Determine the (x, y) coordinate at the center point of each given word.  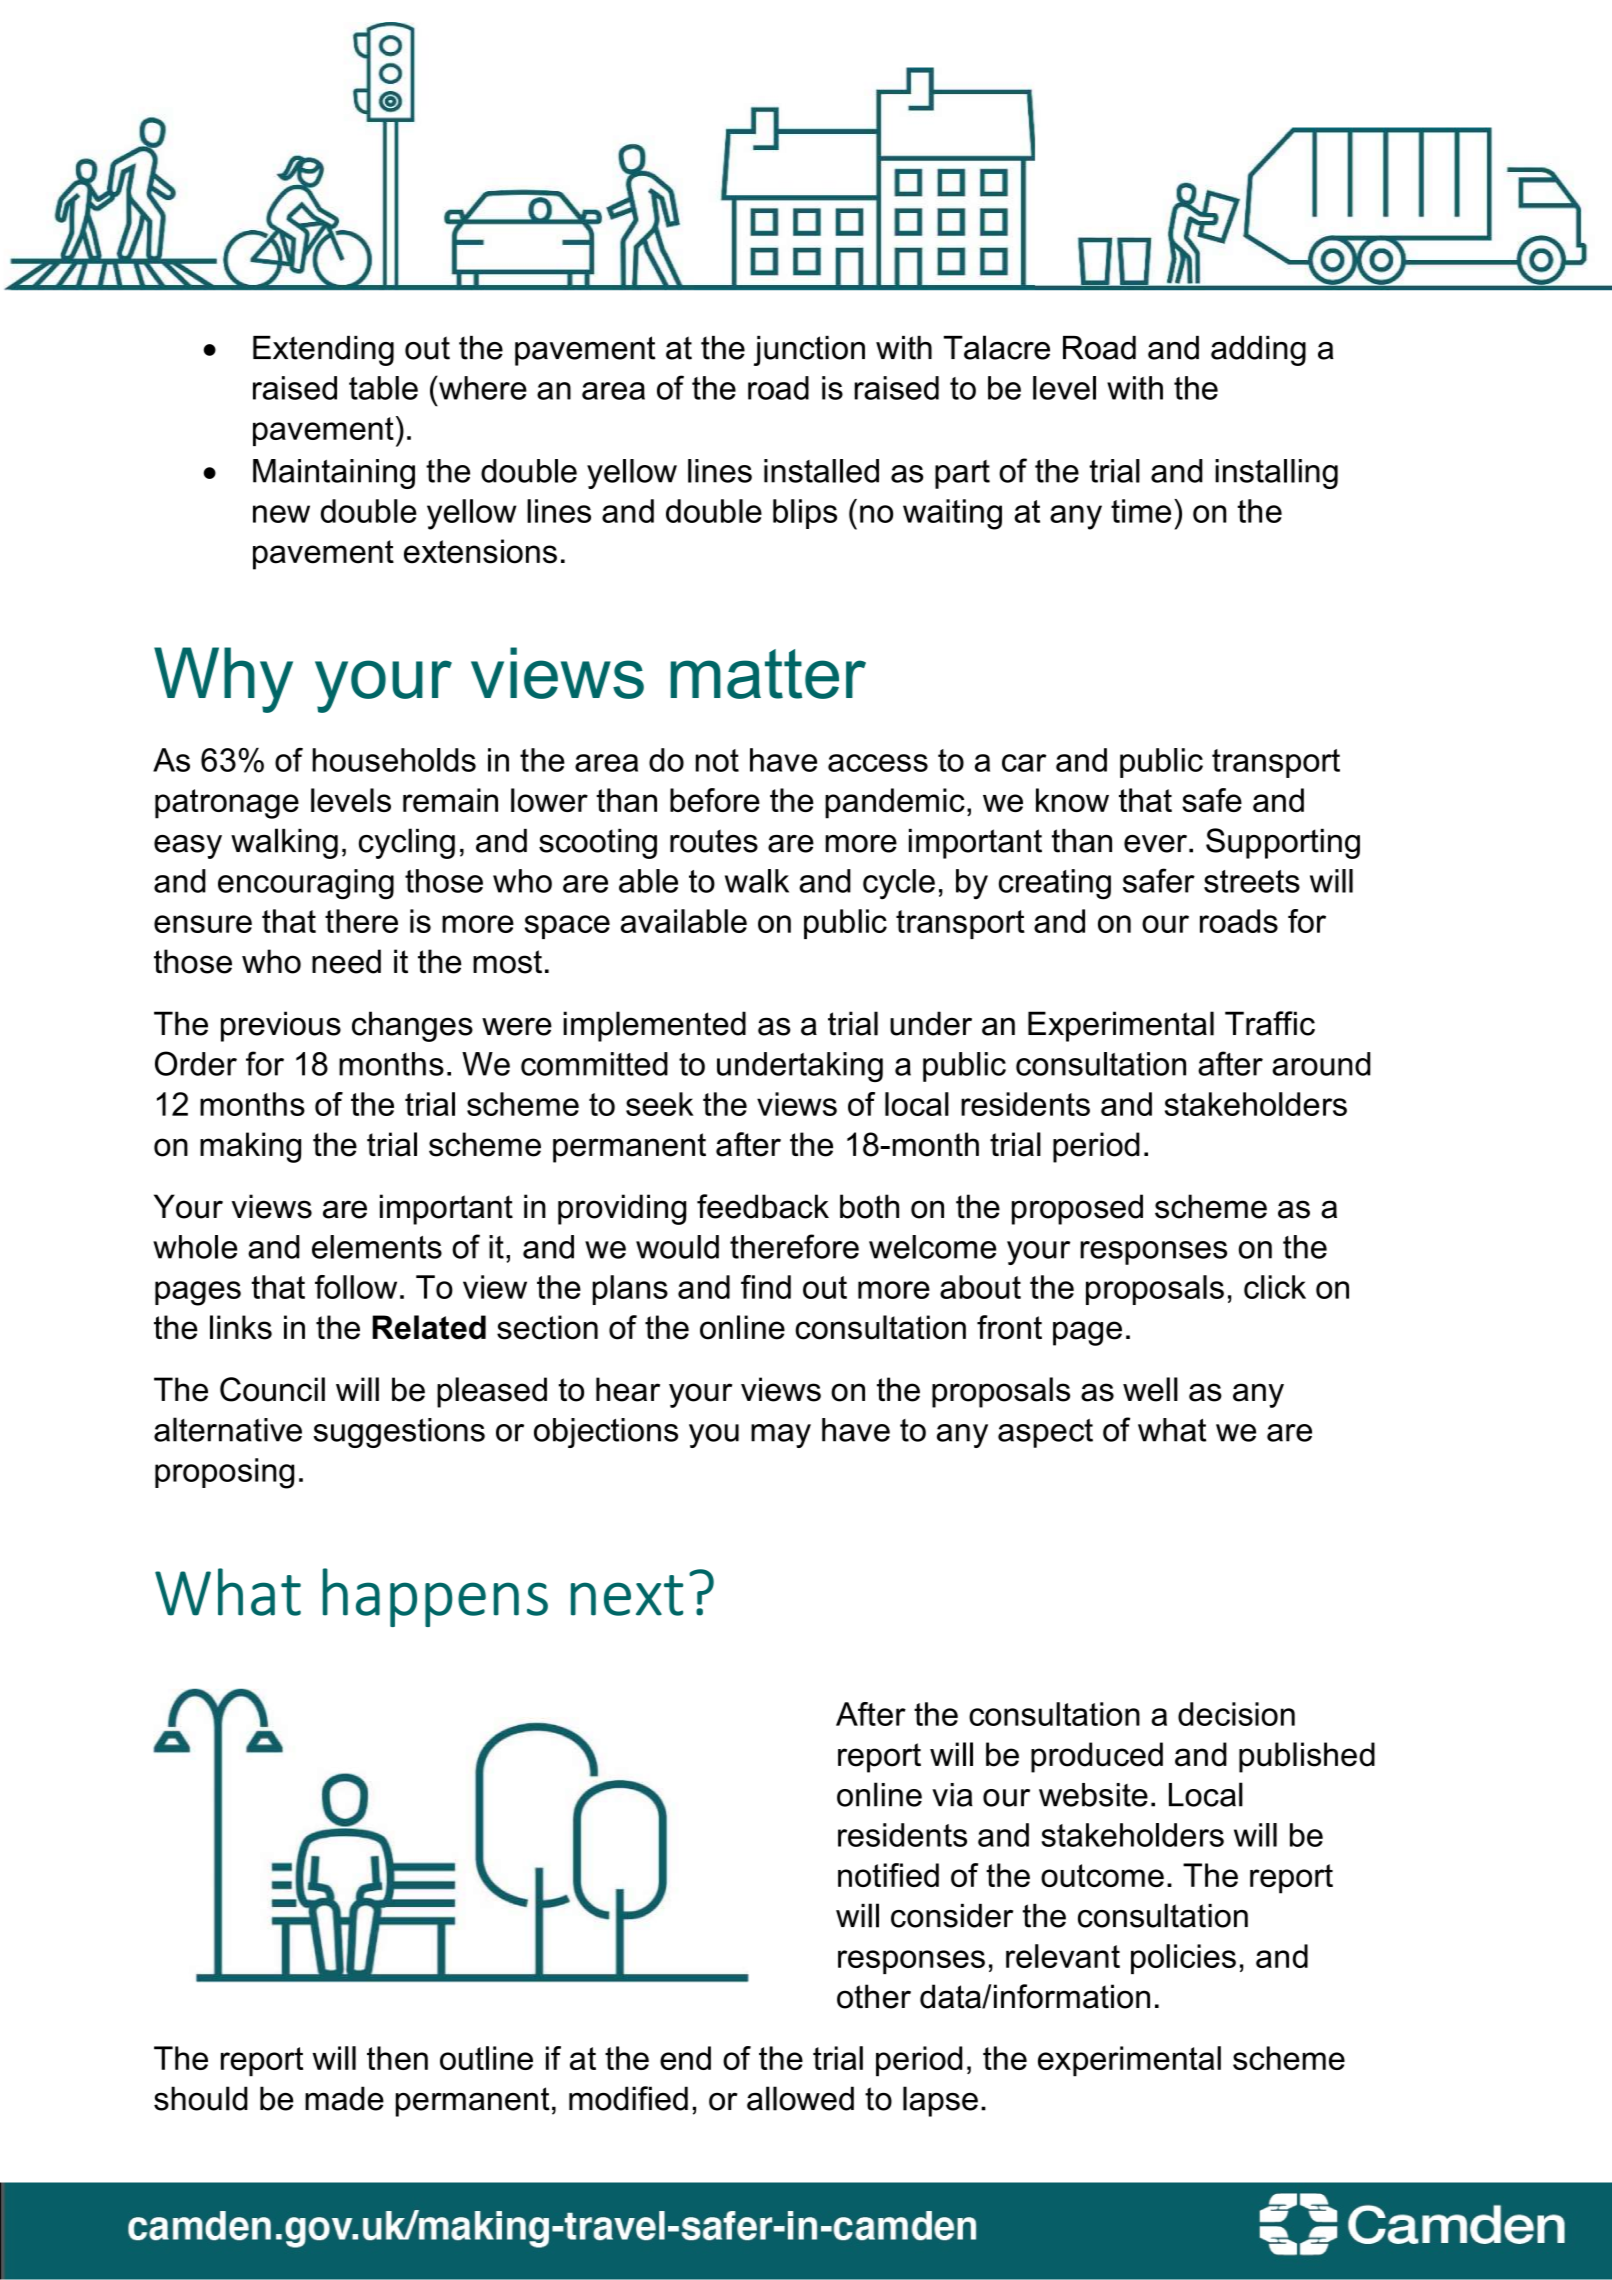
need (346, 961)
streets (1252, 881)
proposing (224, 1473)
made (344, 2098)
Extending (323, 351)
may (781, 1436)
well (1150, 1389)
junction (809, 351)
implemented (654, 1026)
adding (1258, 351)
